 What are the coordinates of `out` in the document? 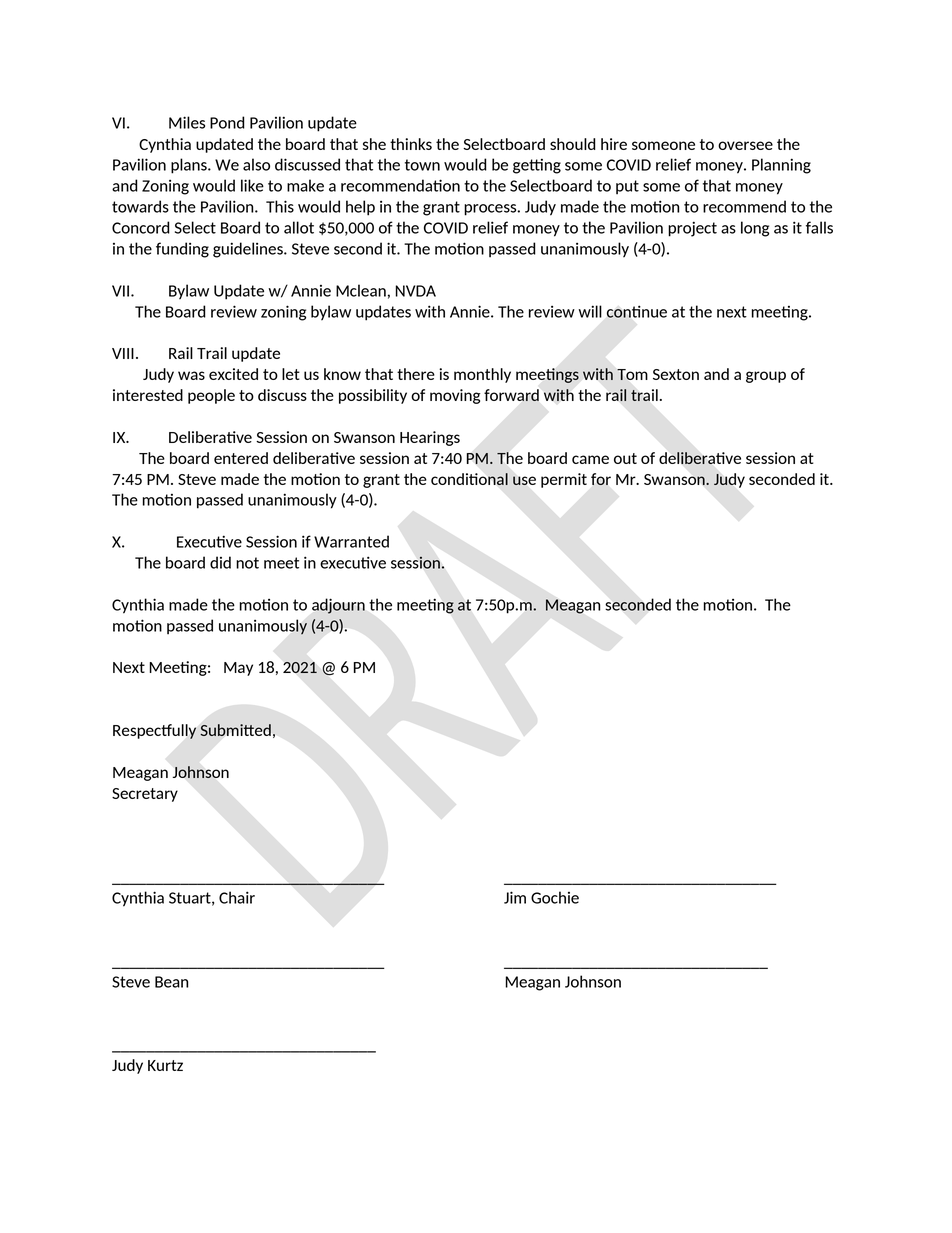 It's located at (625, 458).
